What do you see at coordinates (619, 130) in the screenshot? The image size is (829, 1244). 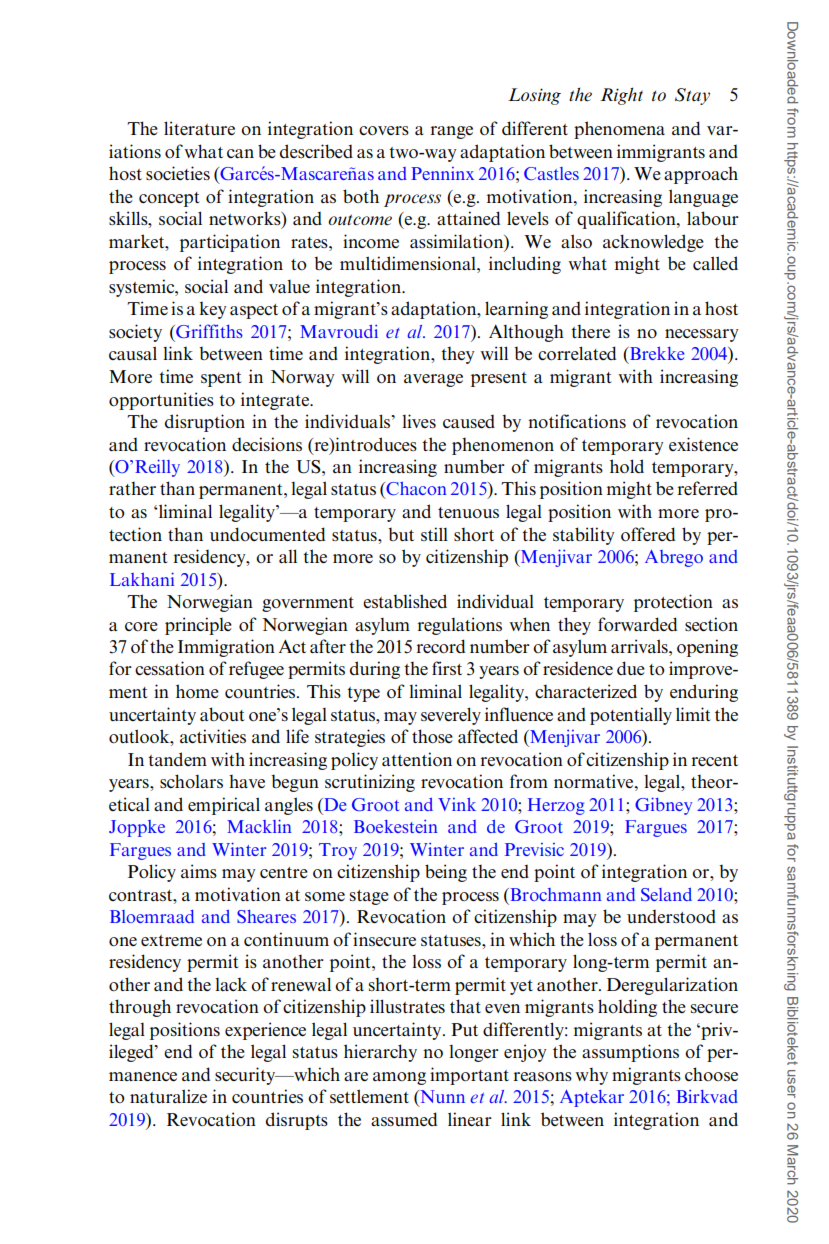 I see `phenomena` at bounding box center [619, 130].
